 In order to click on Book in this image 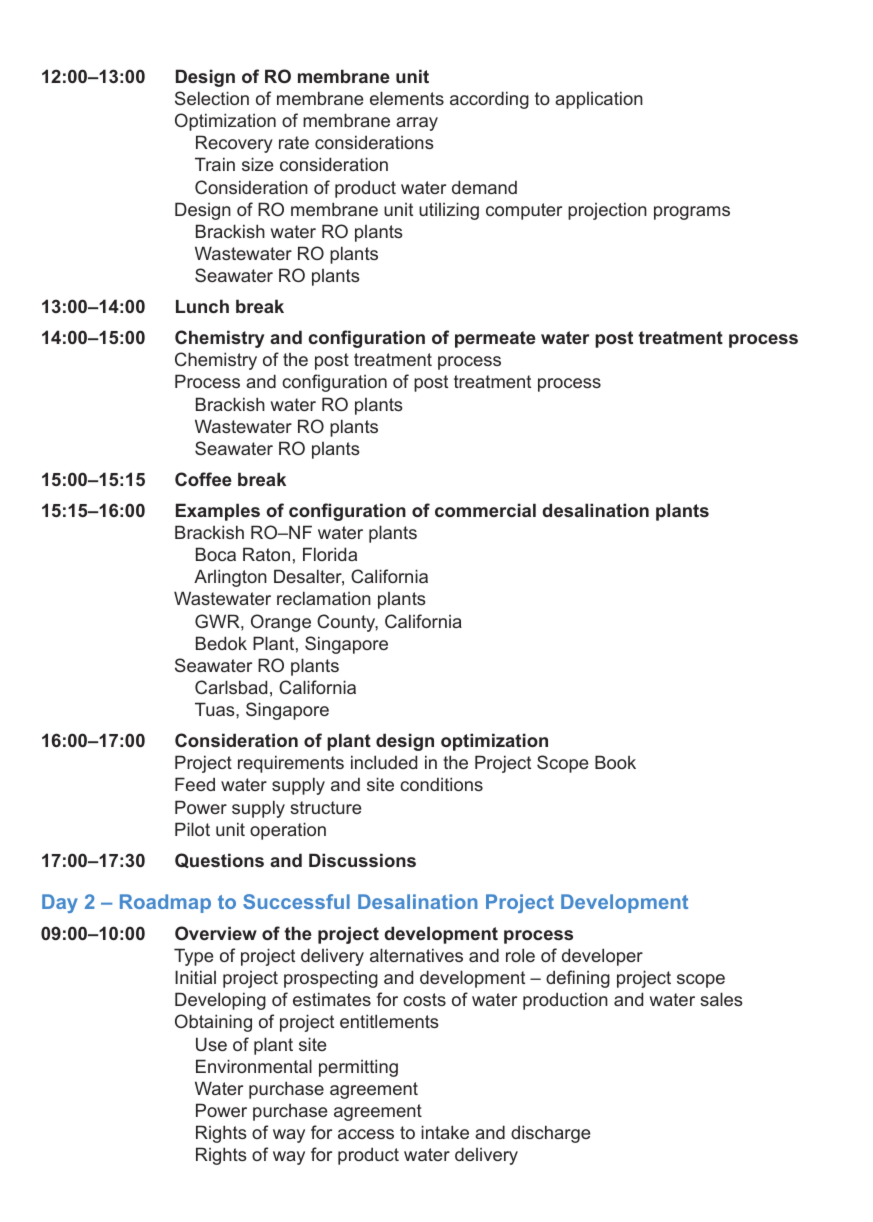, I will do `click(615, 762)`.
